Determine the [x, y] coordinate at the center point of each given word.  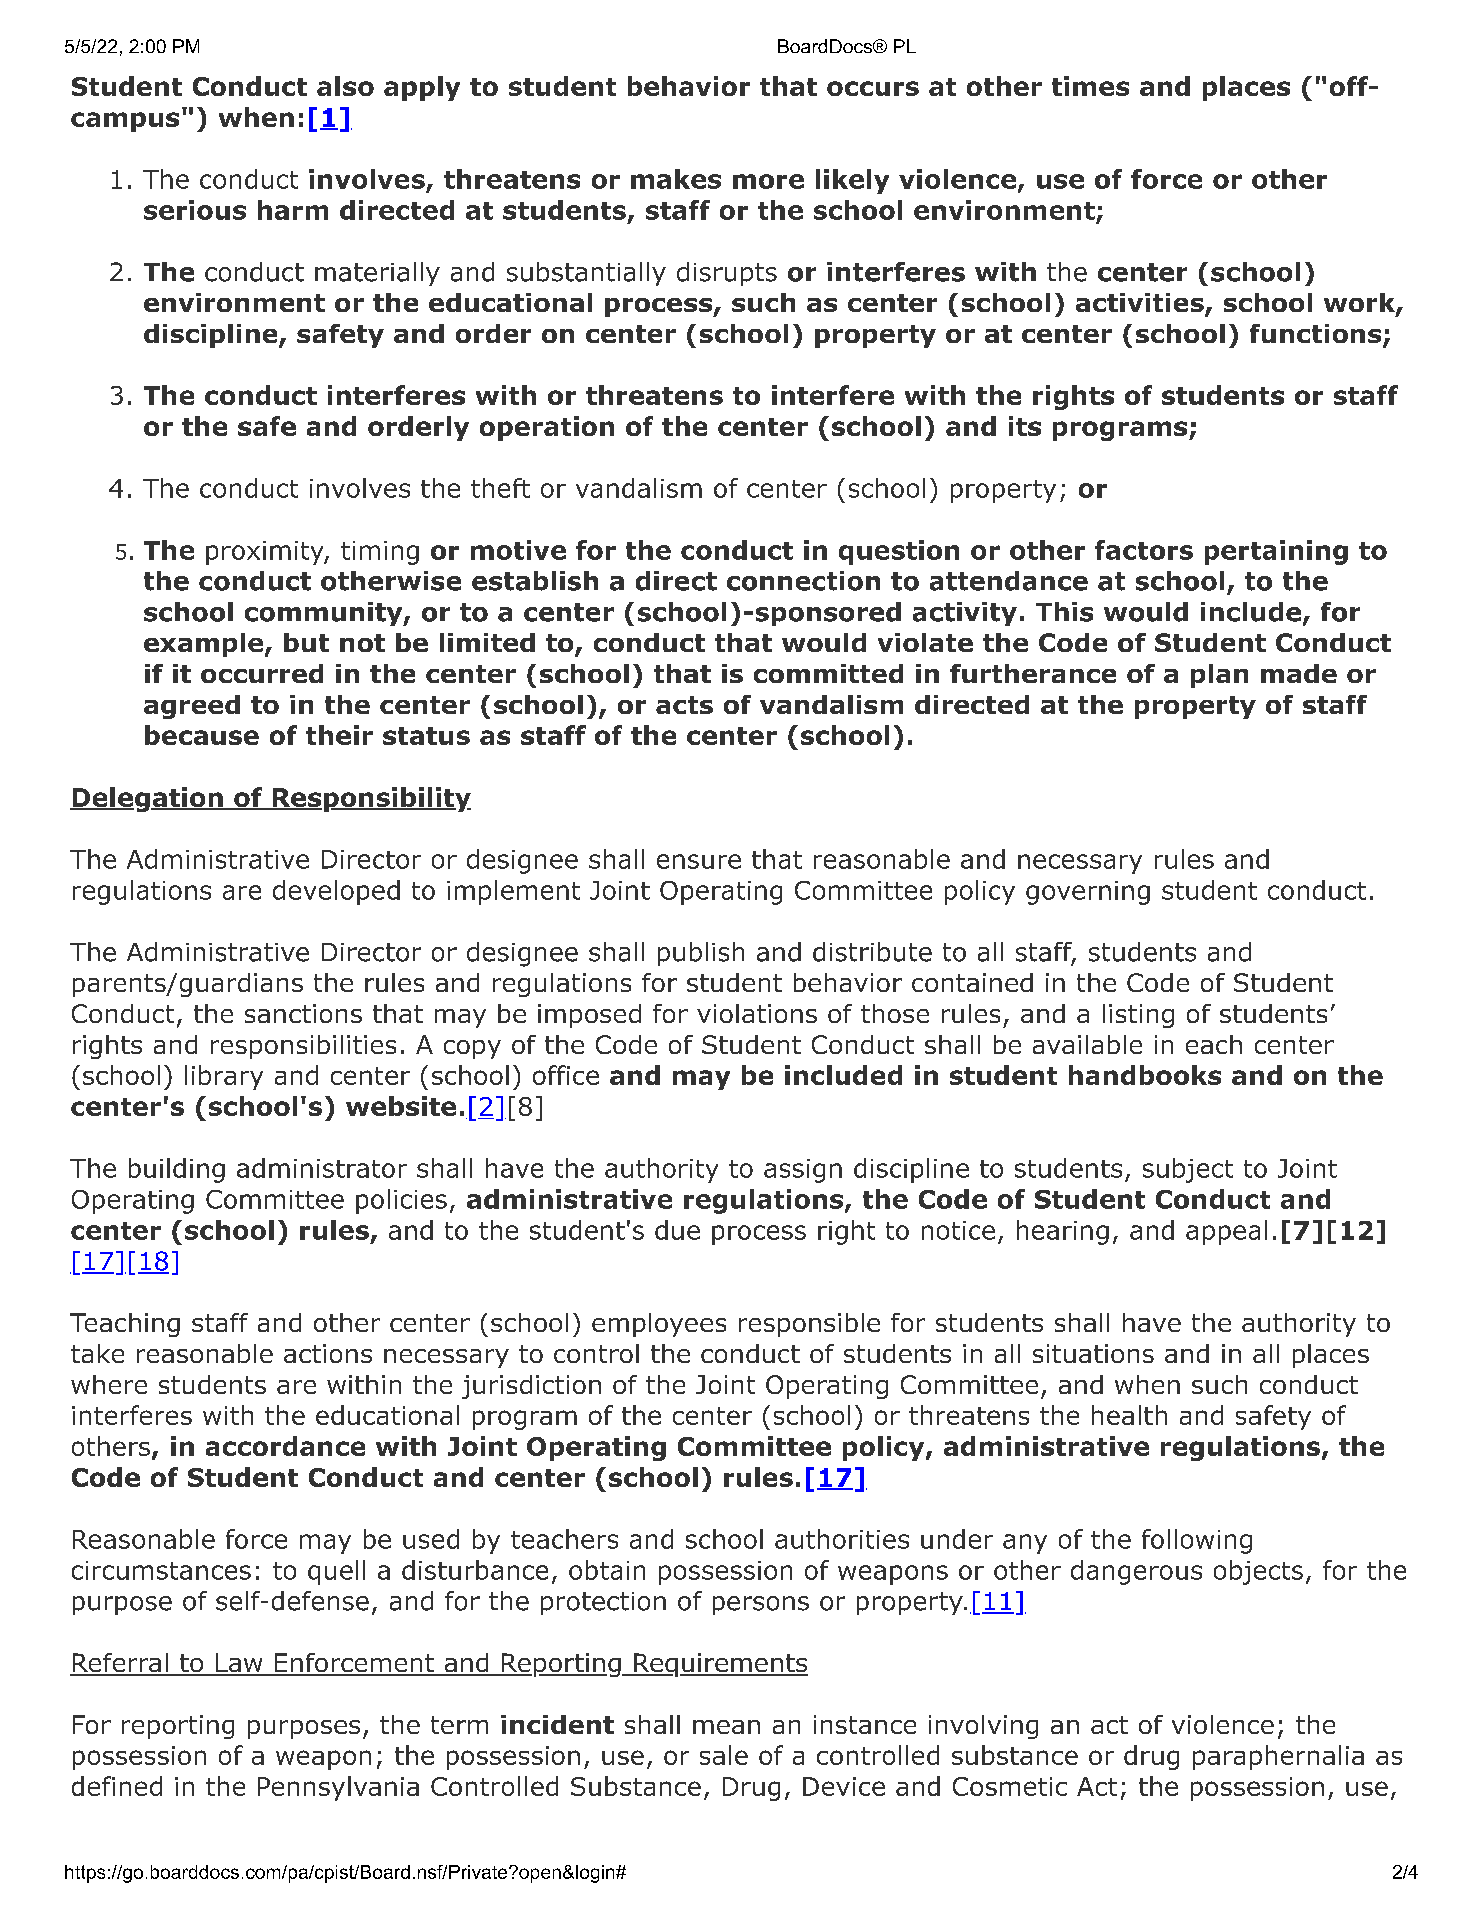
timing [380, 553]
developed [336, 892]
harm [293, 210]
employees [659, 1325]
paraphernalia [1278, 1757]
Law [239, 1664]
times [1090, 86]
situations [1093, 1353]
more [768, 181]
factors [1144, 550]
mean [726, 1727]
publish [701, 954]
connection [803, 581]
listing [1138, 1016]
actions [328, 1353]
